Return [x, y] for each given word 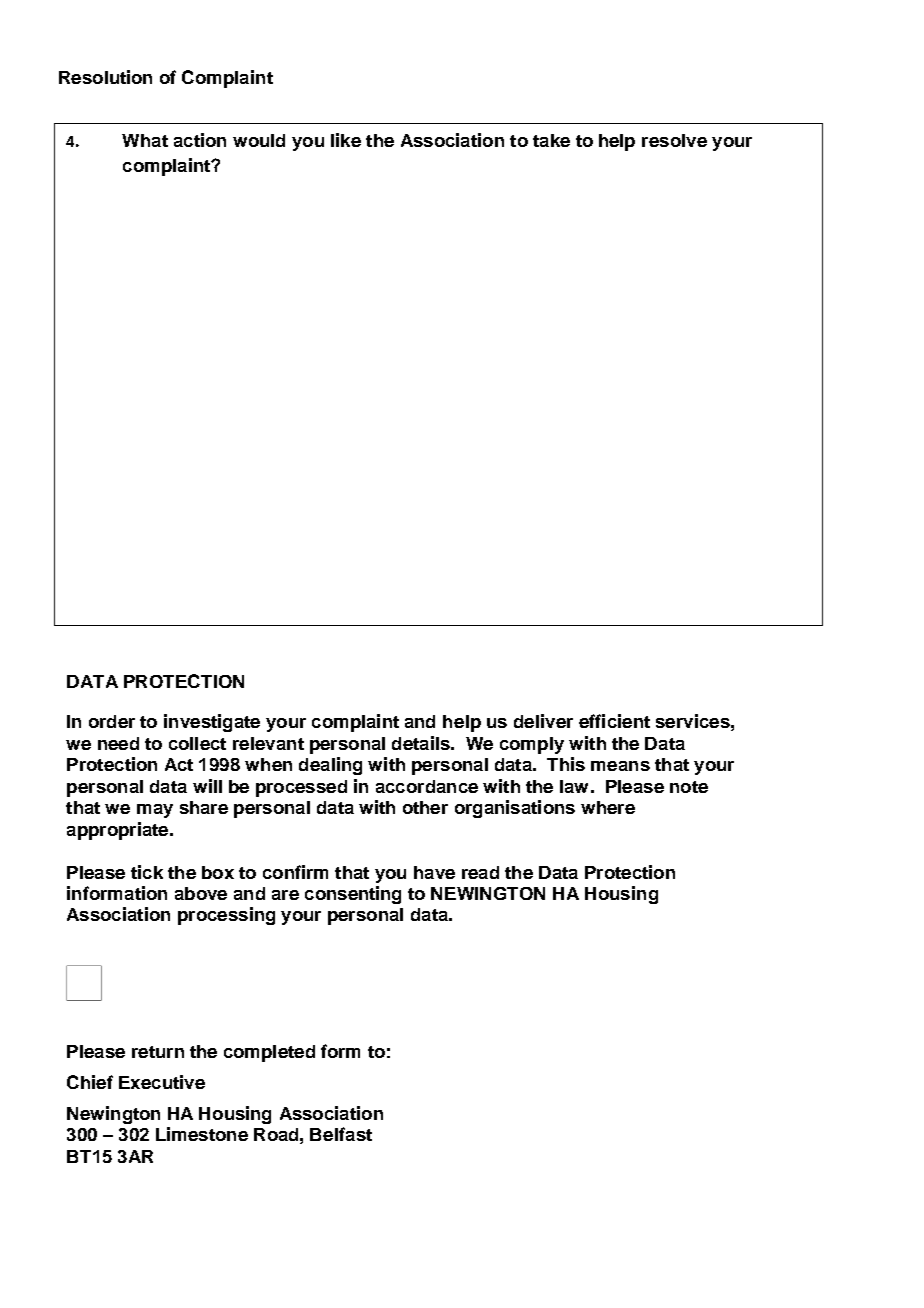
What [145, 140]
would [259, 140]
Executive [162, 1082]
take [551, 140]
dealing [330, 766]
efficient [614, 721]
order [112, 721]
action [200, 140]
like [346, 140]
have [434, 872]
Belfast [341, 1134]
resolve [674, 140]
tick [147, 872]
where [608, 807]
